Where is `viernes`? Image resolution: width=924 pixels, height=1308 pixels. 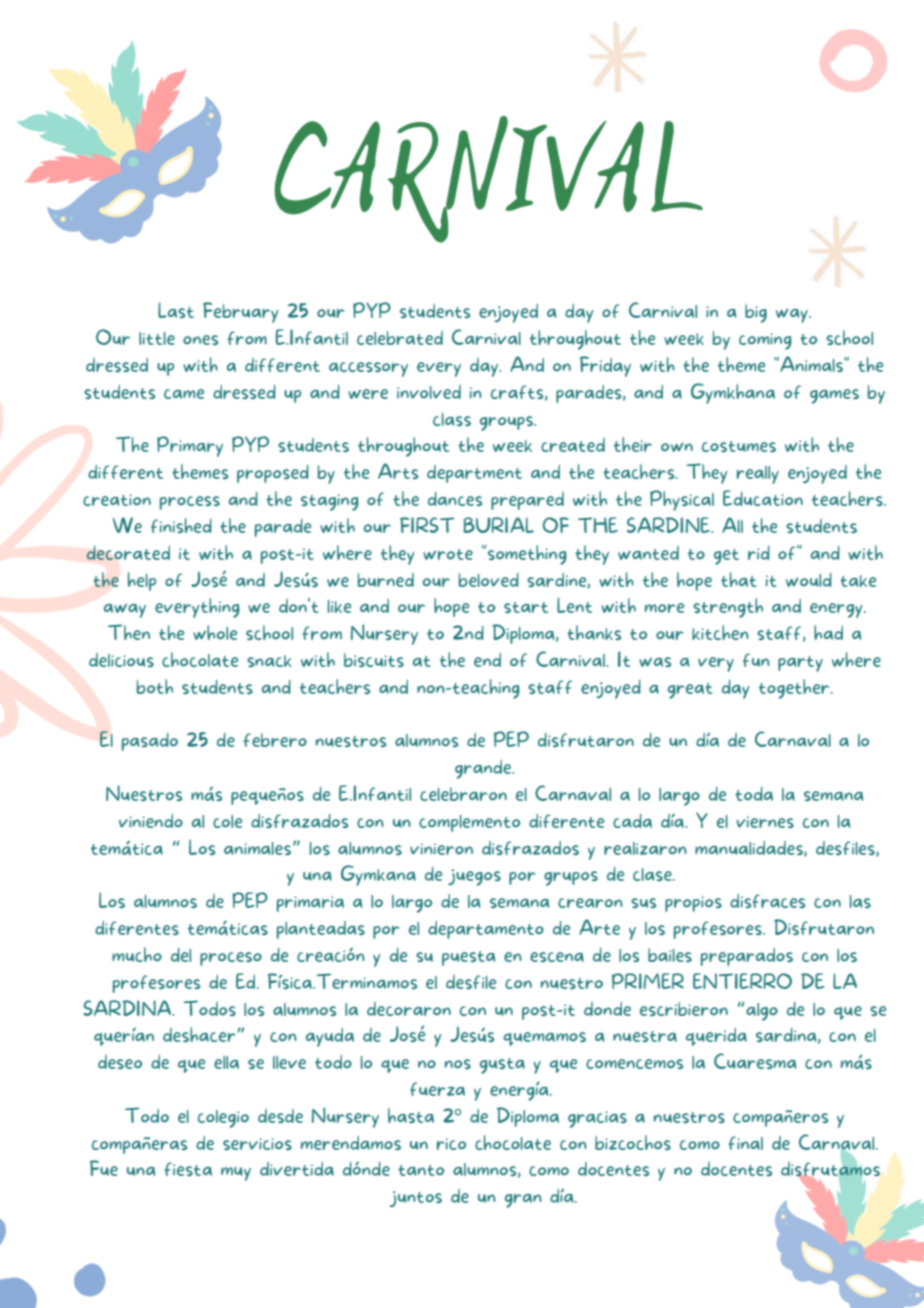 viernes is located at coordinates (765, 822).
